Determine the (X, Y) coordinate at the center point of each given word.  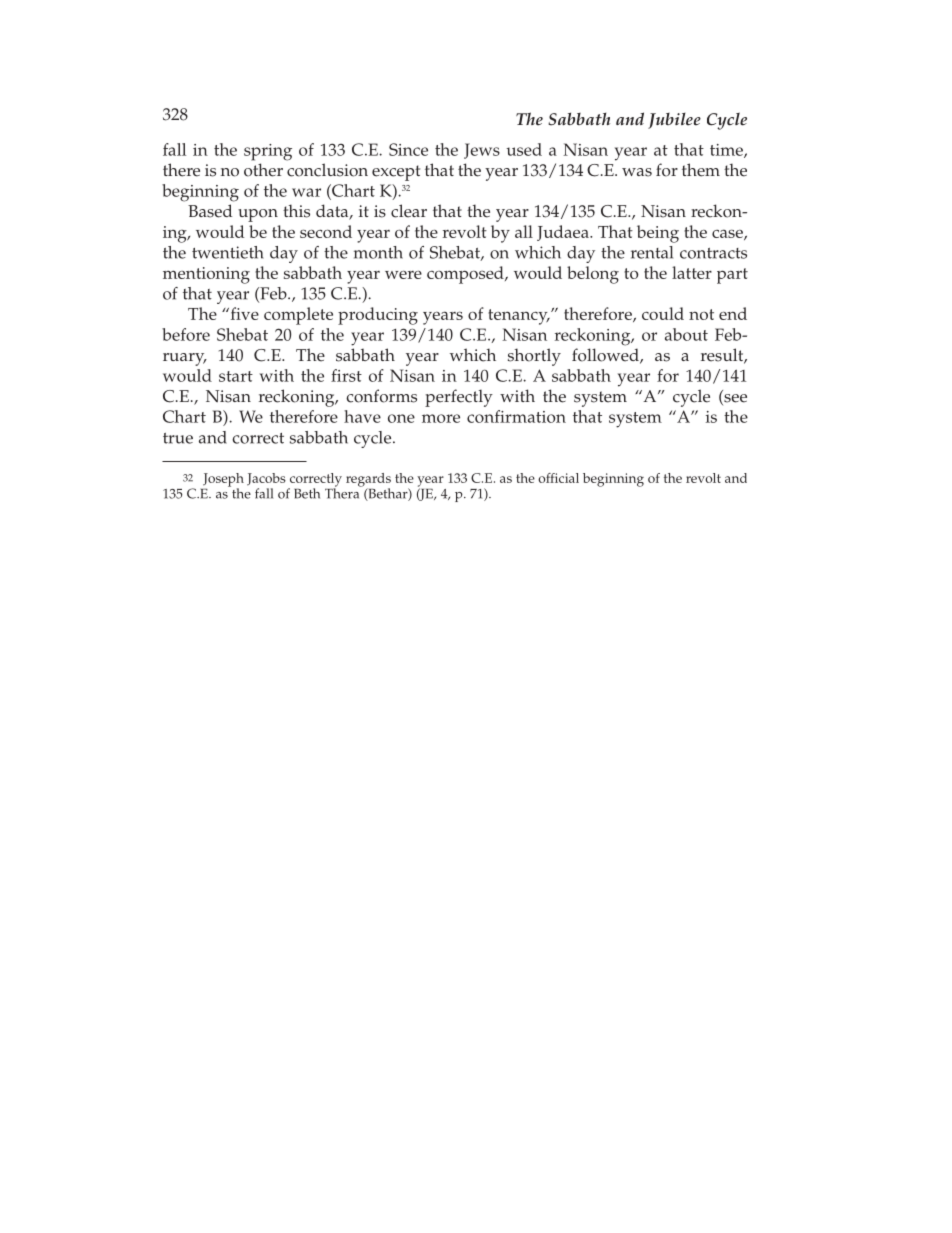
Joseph (223, 481)
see (734, 399)
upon (258, 215)
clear (409, 211)
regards (368, 481)
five (243, 313)
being (658, 234)
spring (268, 152)
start (236, 376)
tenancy (519, 317)
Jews (482, 151)
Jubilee (674, 121)
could (663, 313)
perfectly (459, 398)
